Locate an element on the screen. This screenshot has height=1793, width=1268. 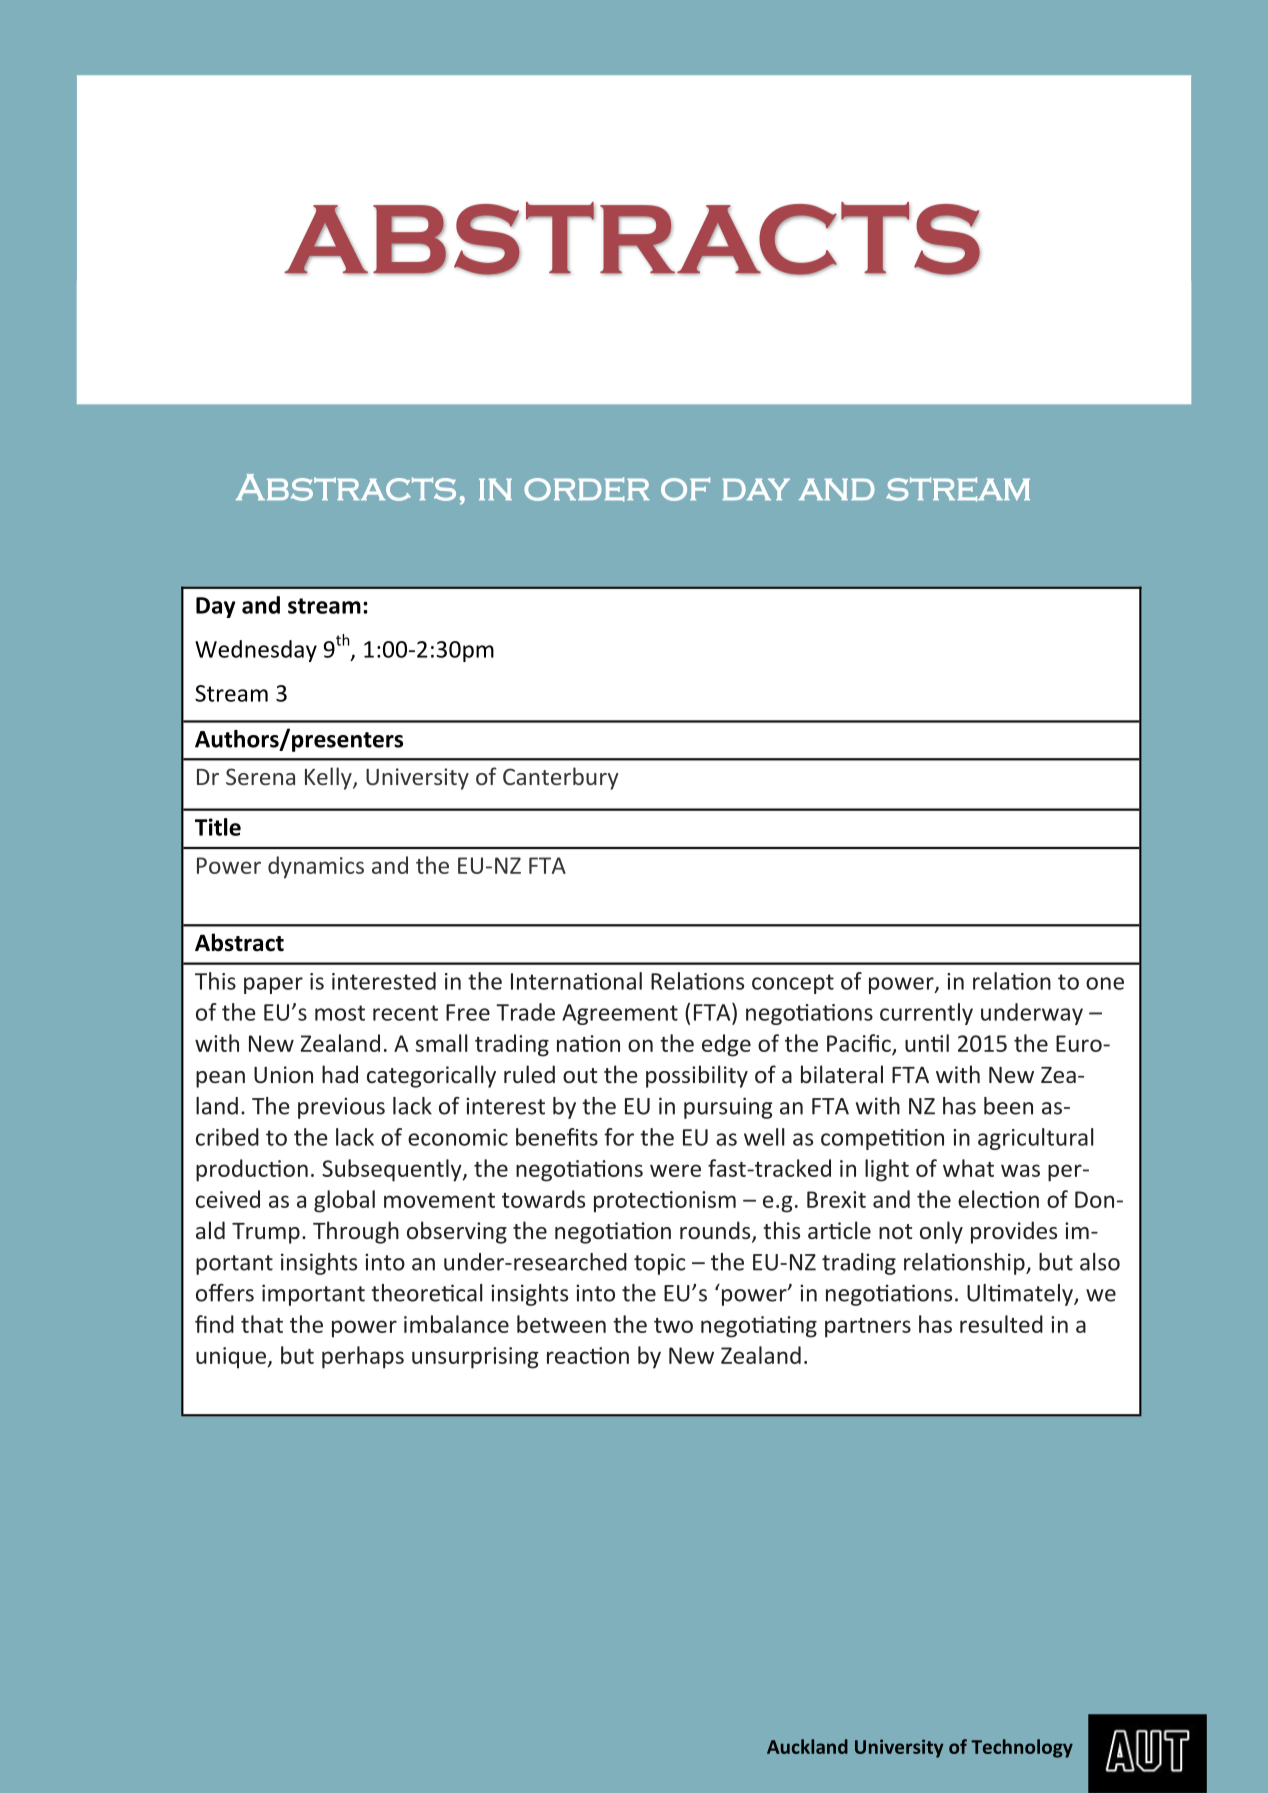
previous is located at coordinates (341, 1108).
